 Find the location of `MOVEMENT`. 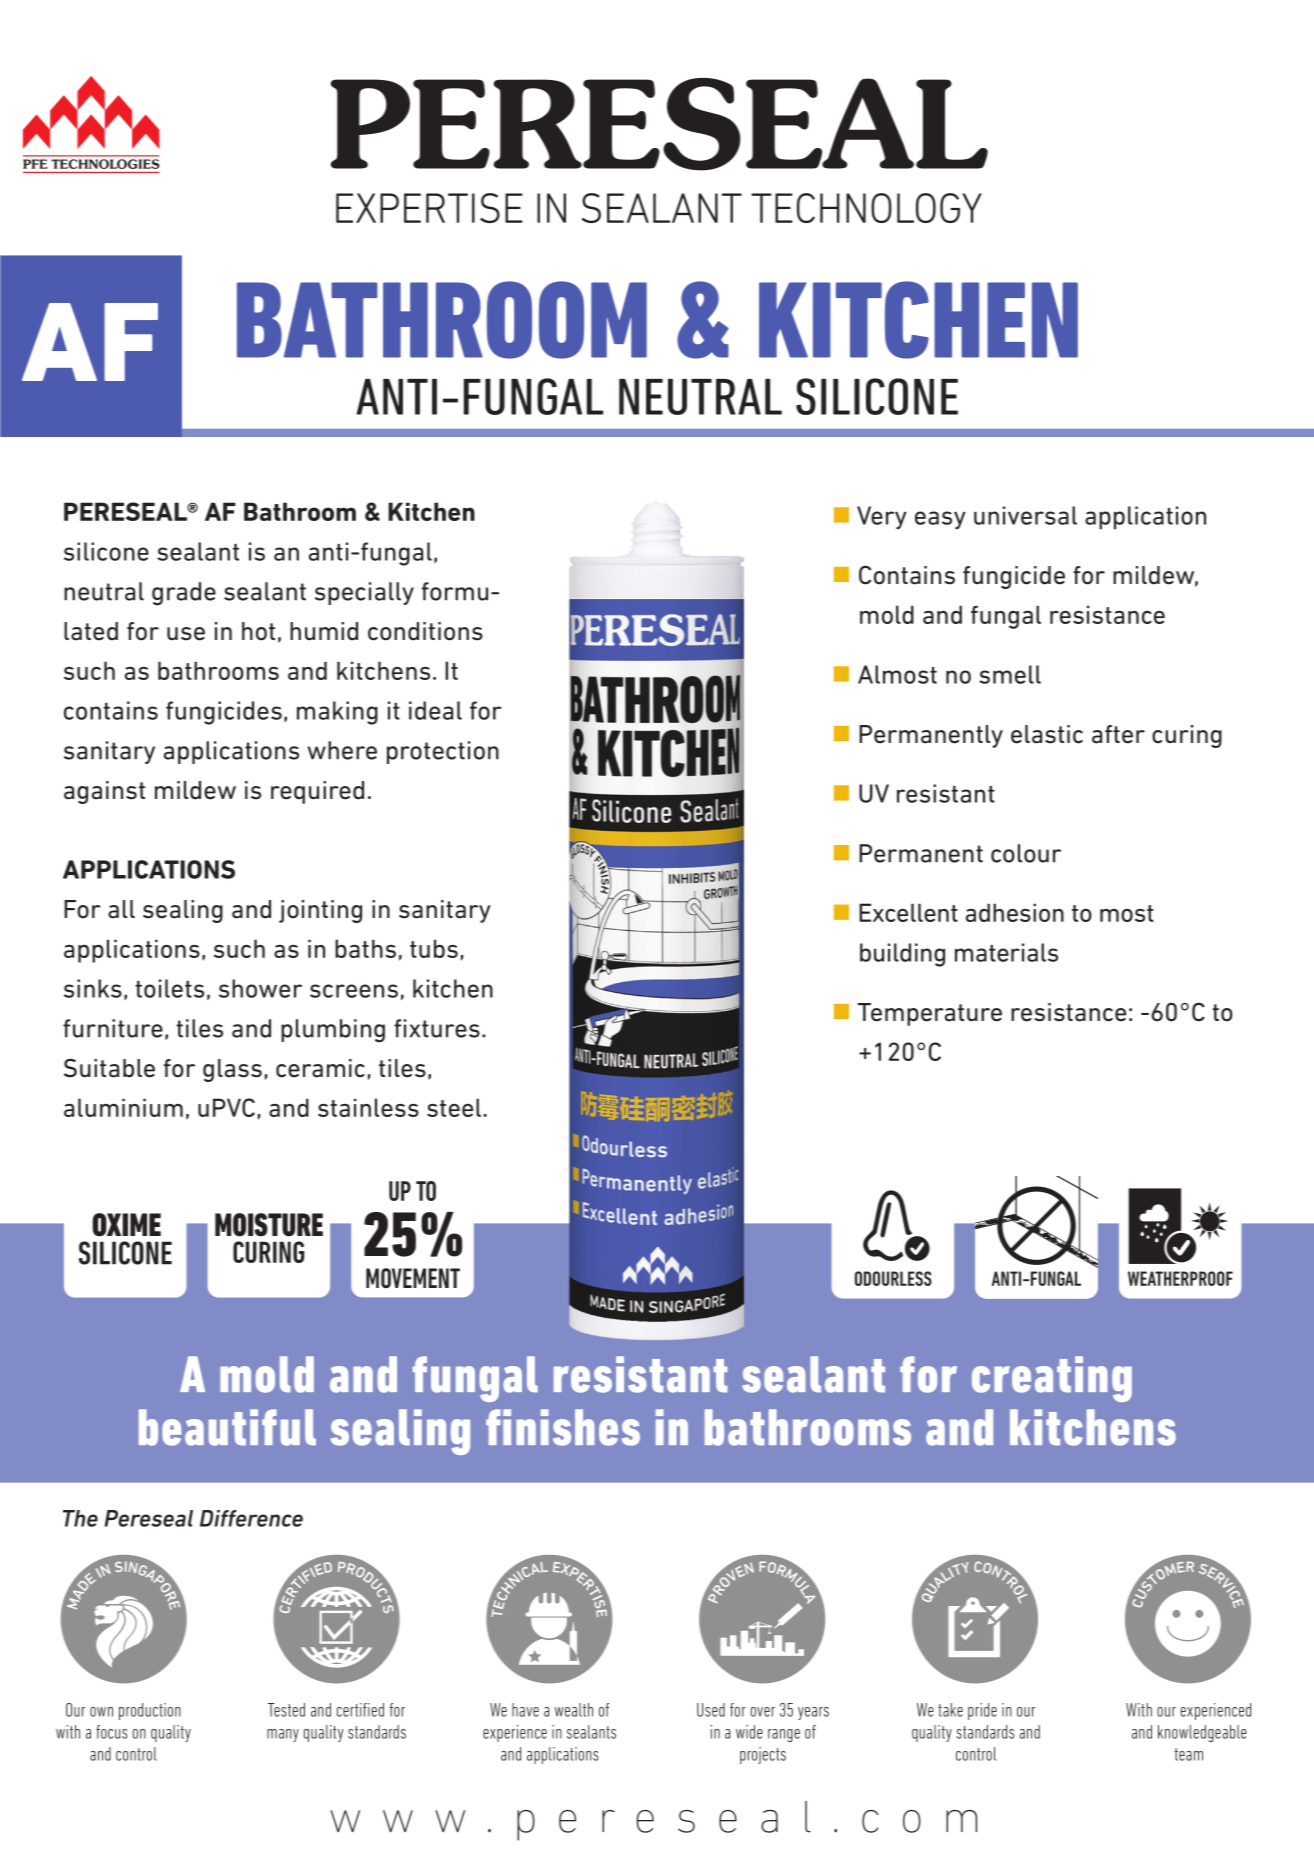

MOVEMENT is located at coordinates (413, 1278).
